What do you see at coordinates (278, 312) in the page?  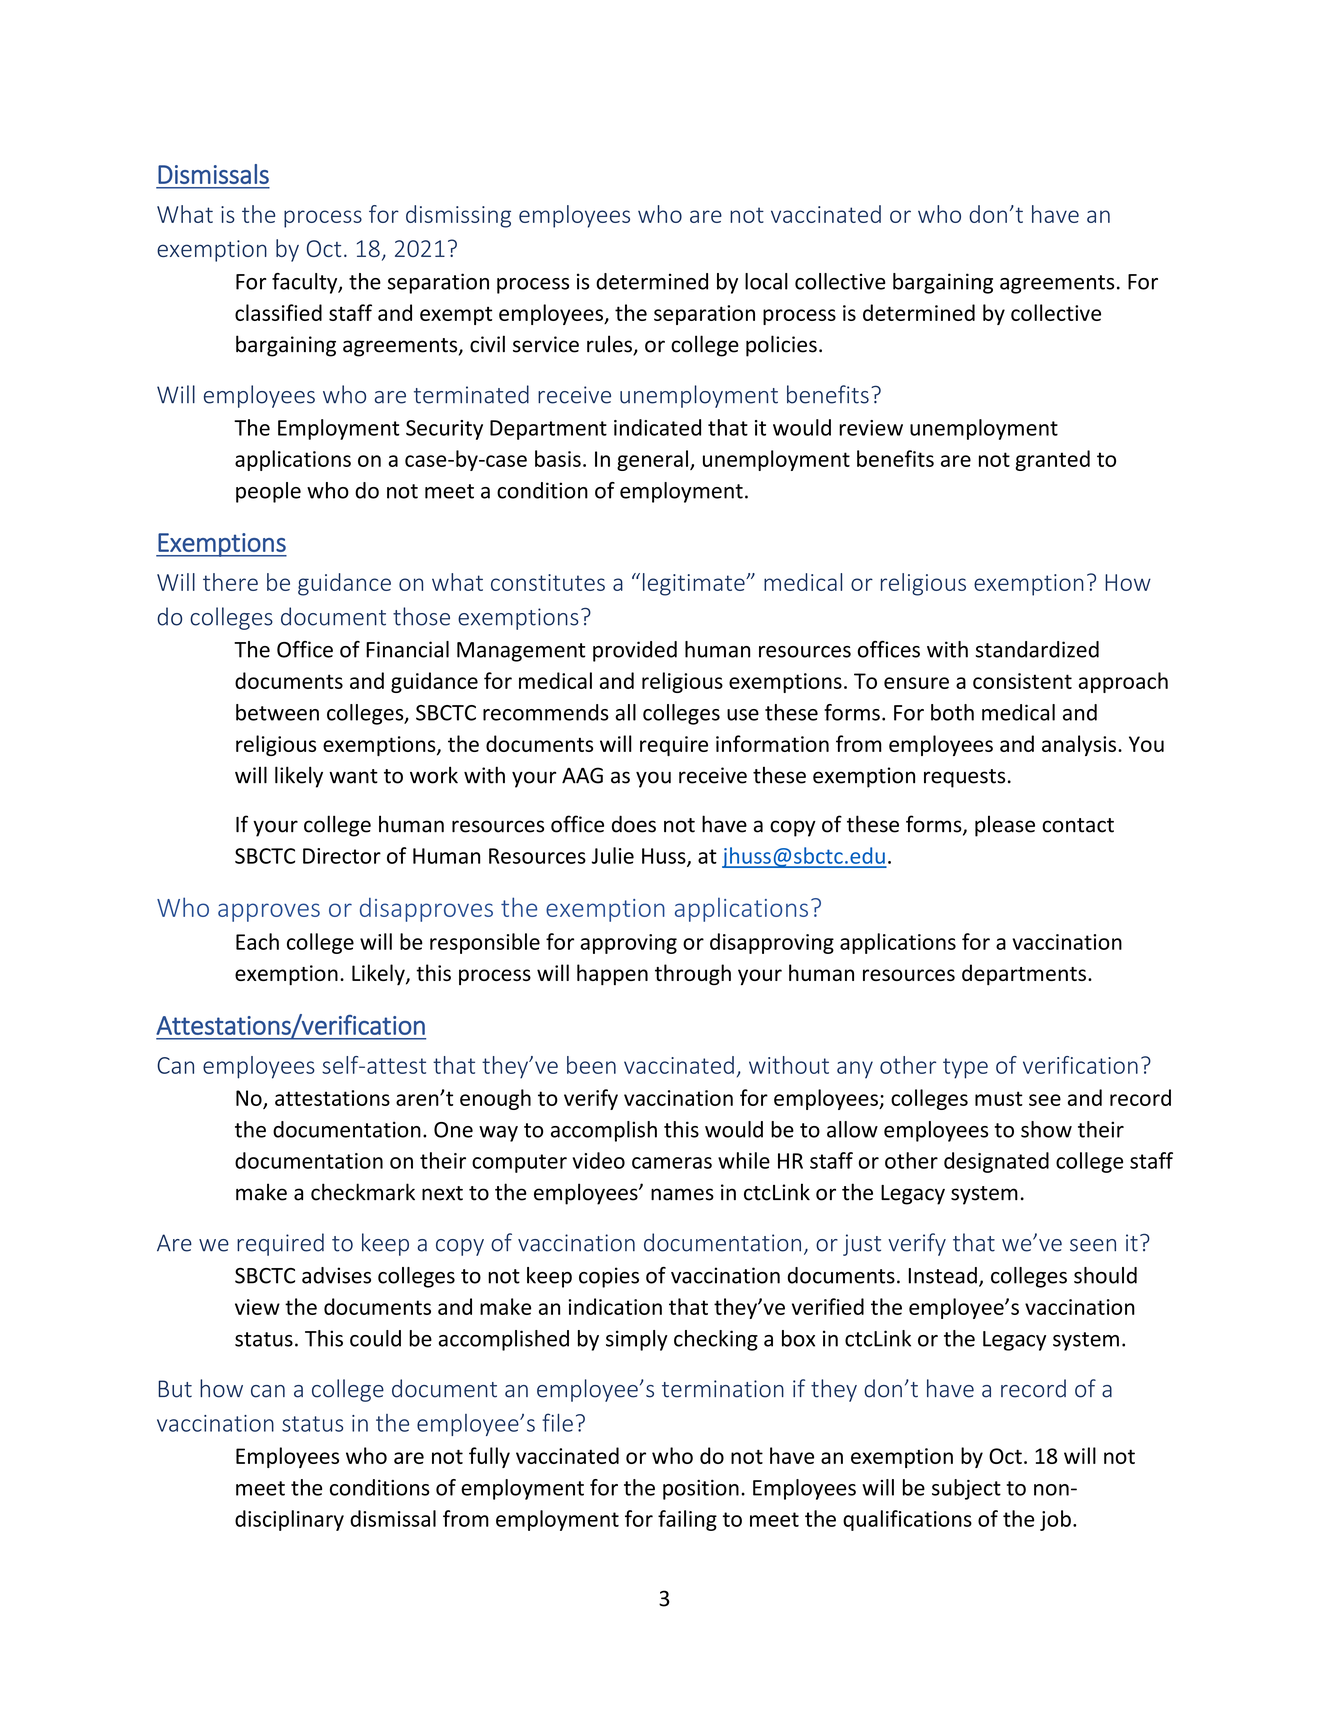 I see `classified` at bounding box center [278, 312].
